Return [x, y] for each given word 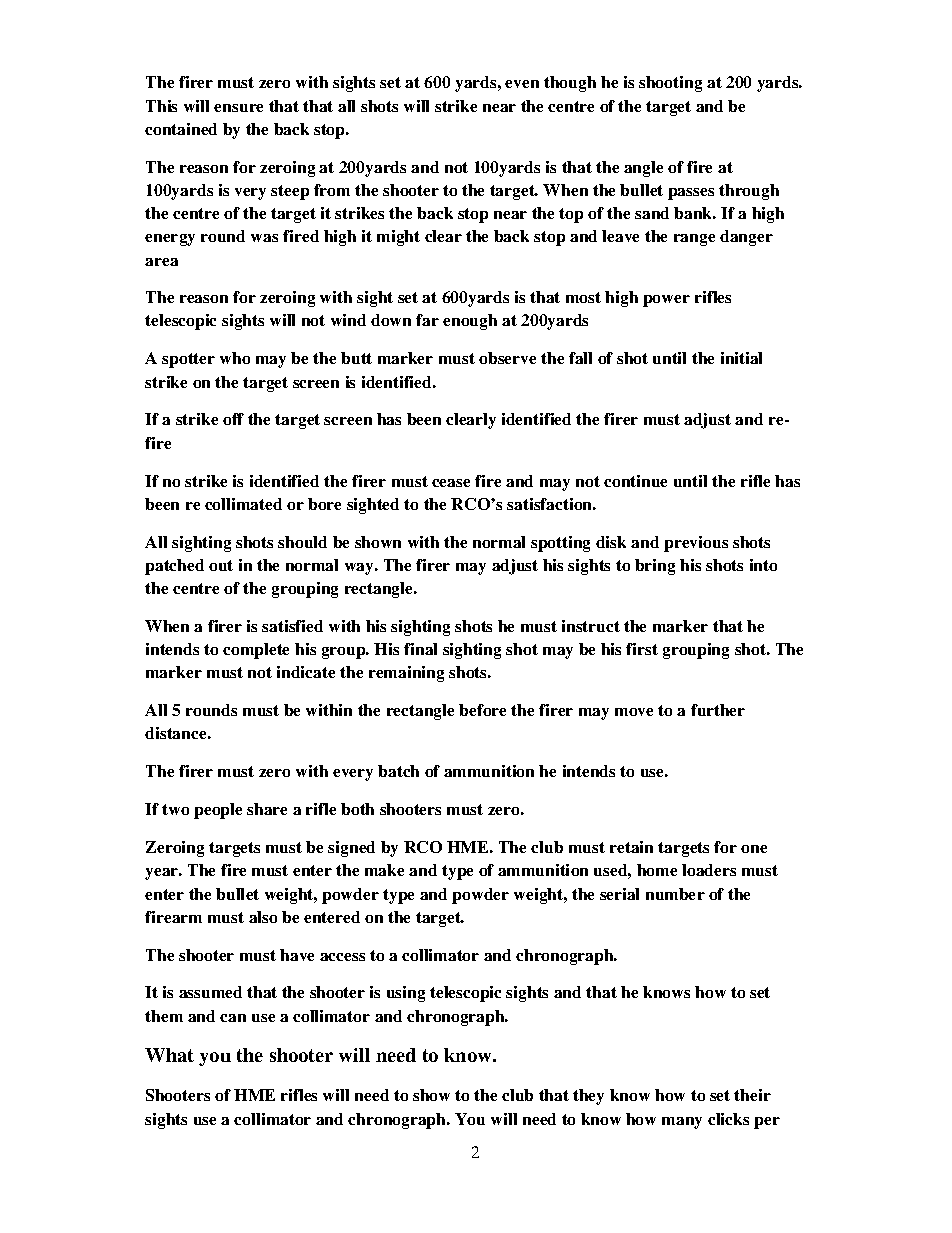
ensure [238, 108]
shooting [670, 84]
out [221, 565]
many [682, 1123]
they [588, 1097]
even [522, 84]
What [169, 1055]
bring [655, 567]
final [420, 649]
